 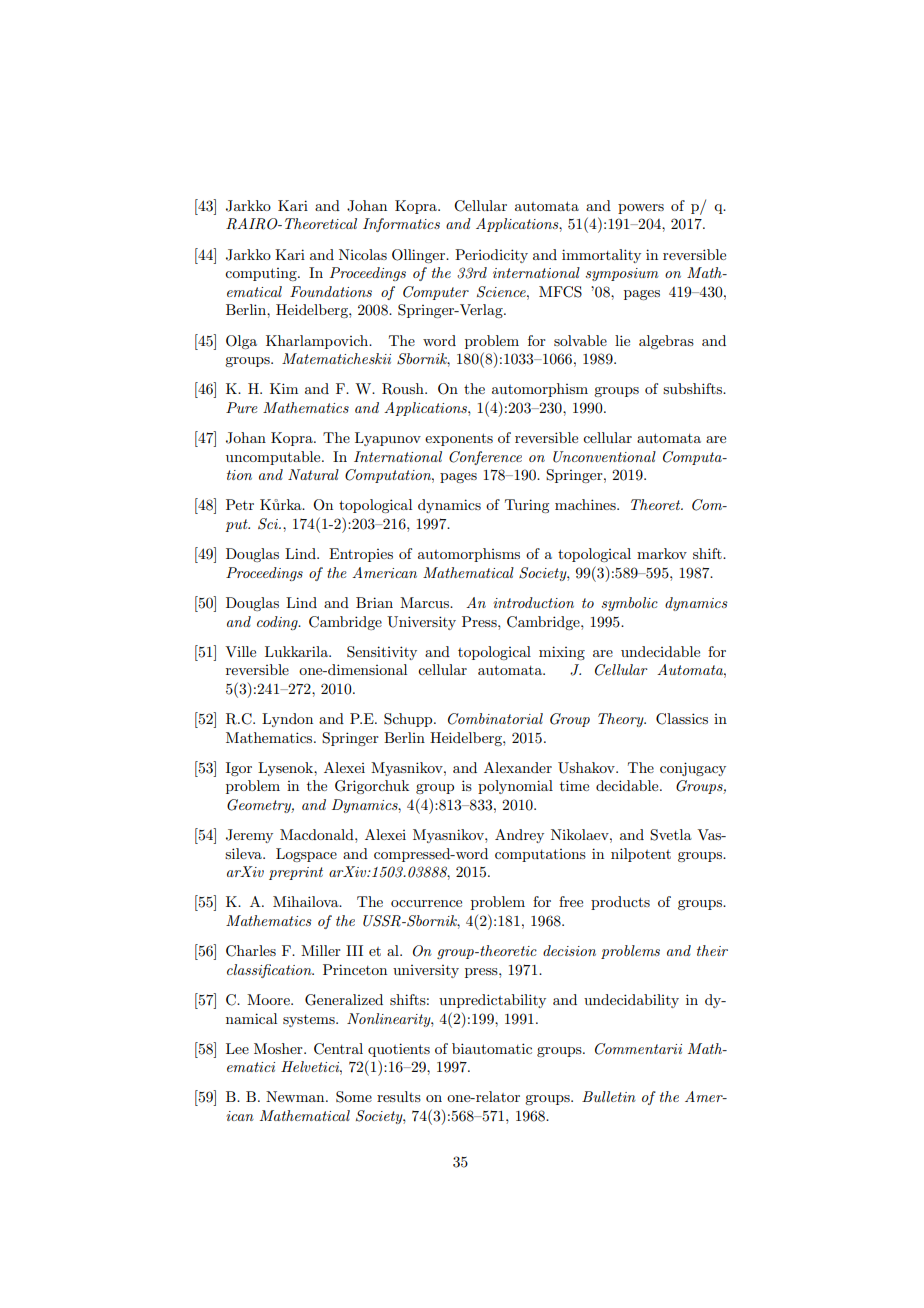 I want to click on Marcus, so click(x=426, y=602).
